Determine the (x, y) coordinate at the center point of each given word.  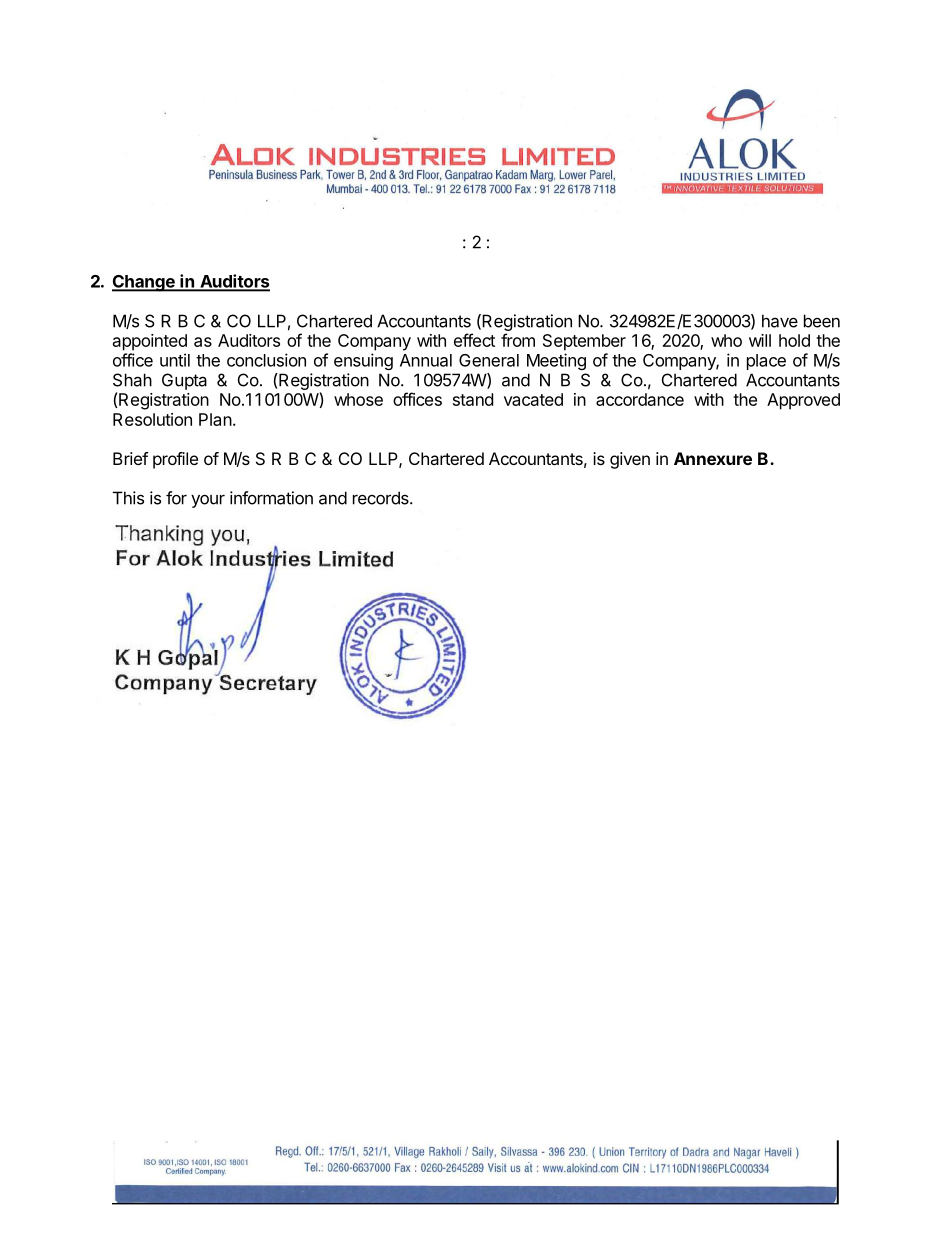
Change (144, 283)
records (382, 498)
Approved (803, 401)
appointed (150, 342)
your (208, 501)
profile (175, 460)
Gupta (184, 381)
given (630, 460)
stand (473, 399)
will (760, 340)
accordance (640, 399)
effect (474, 340)
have (780, 321)
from (518, 340)
